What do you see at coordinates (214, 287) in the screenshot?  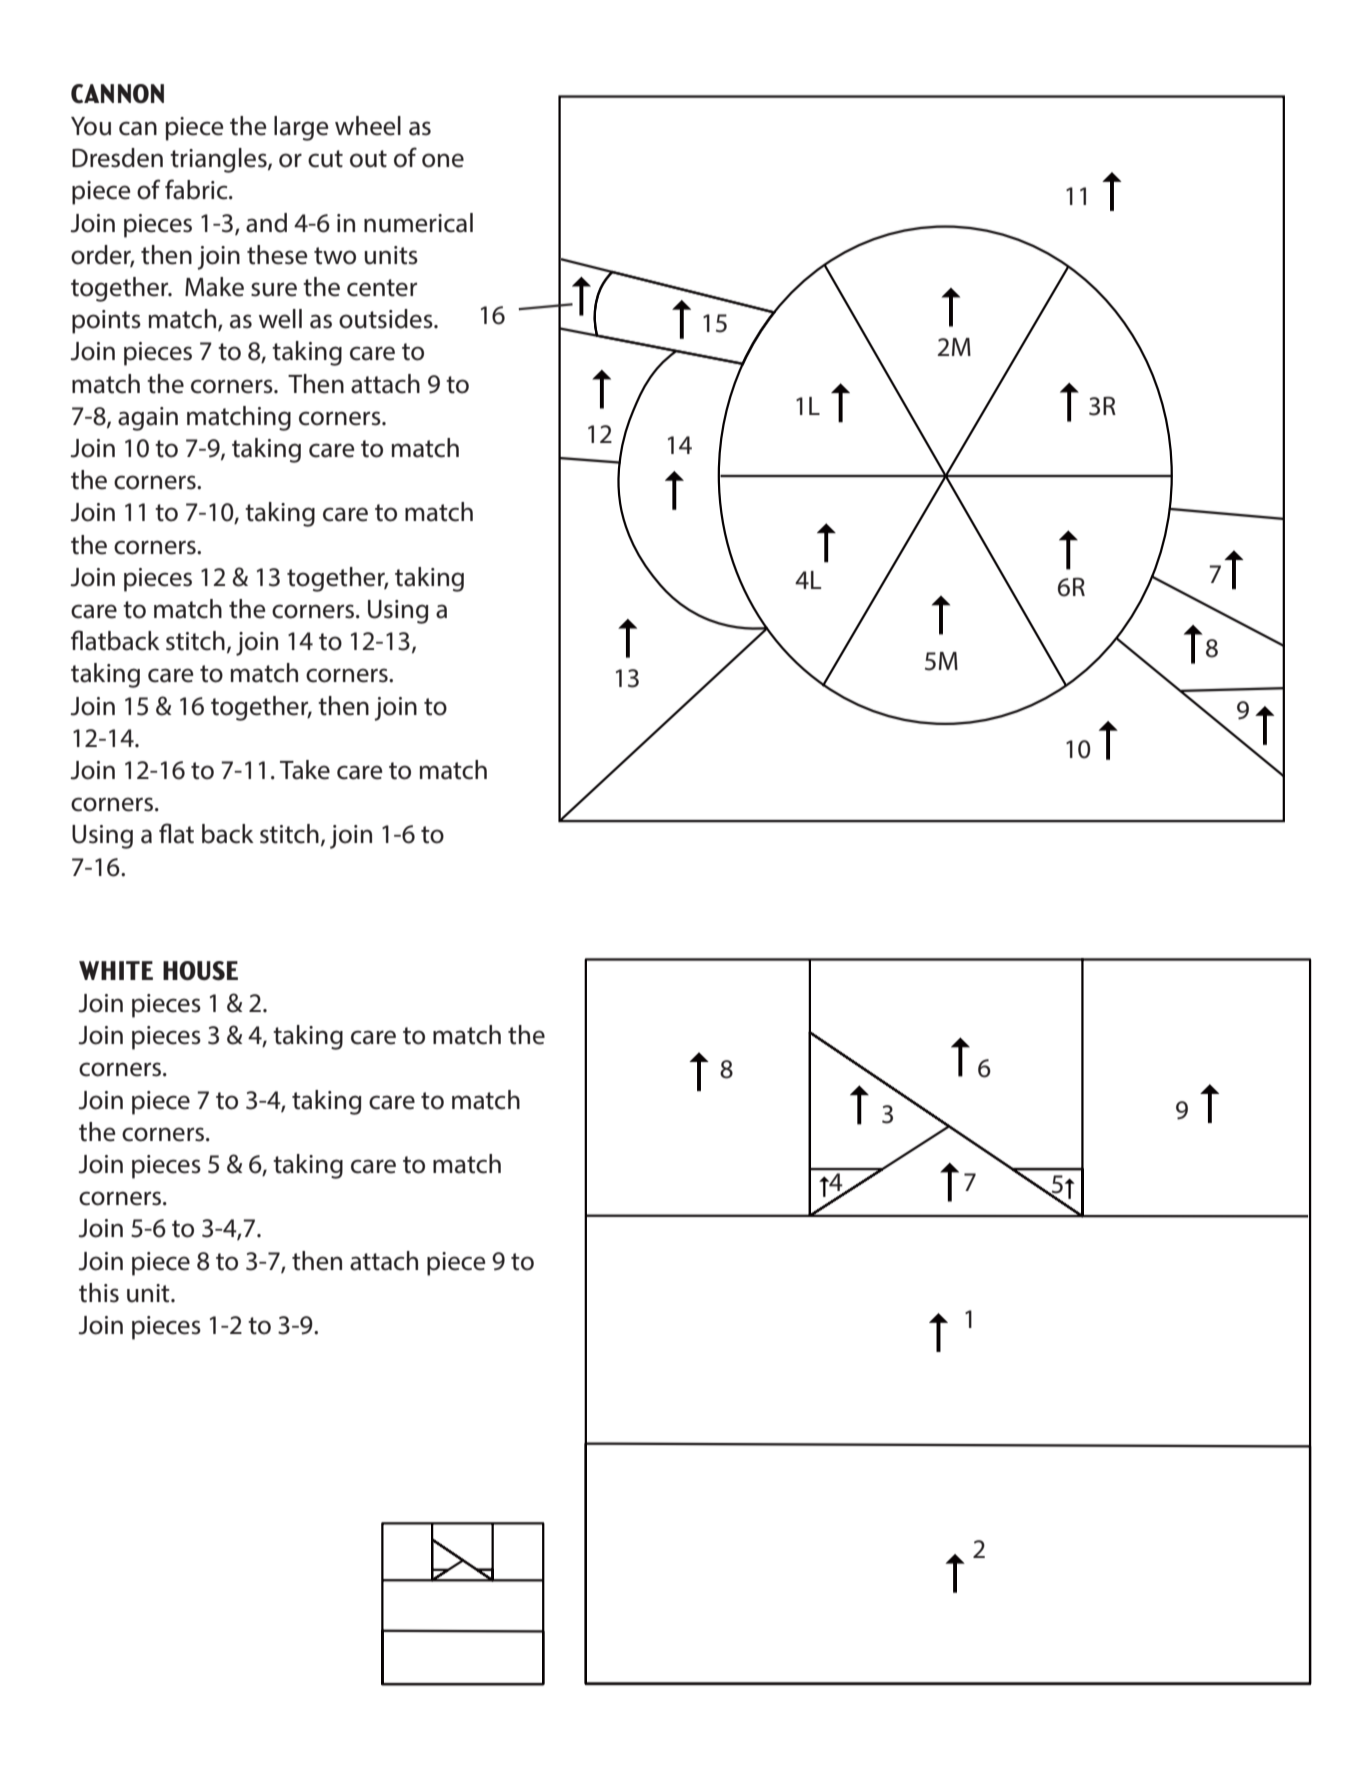 I see `Make` at bounding box center [214, 287].
